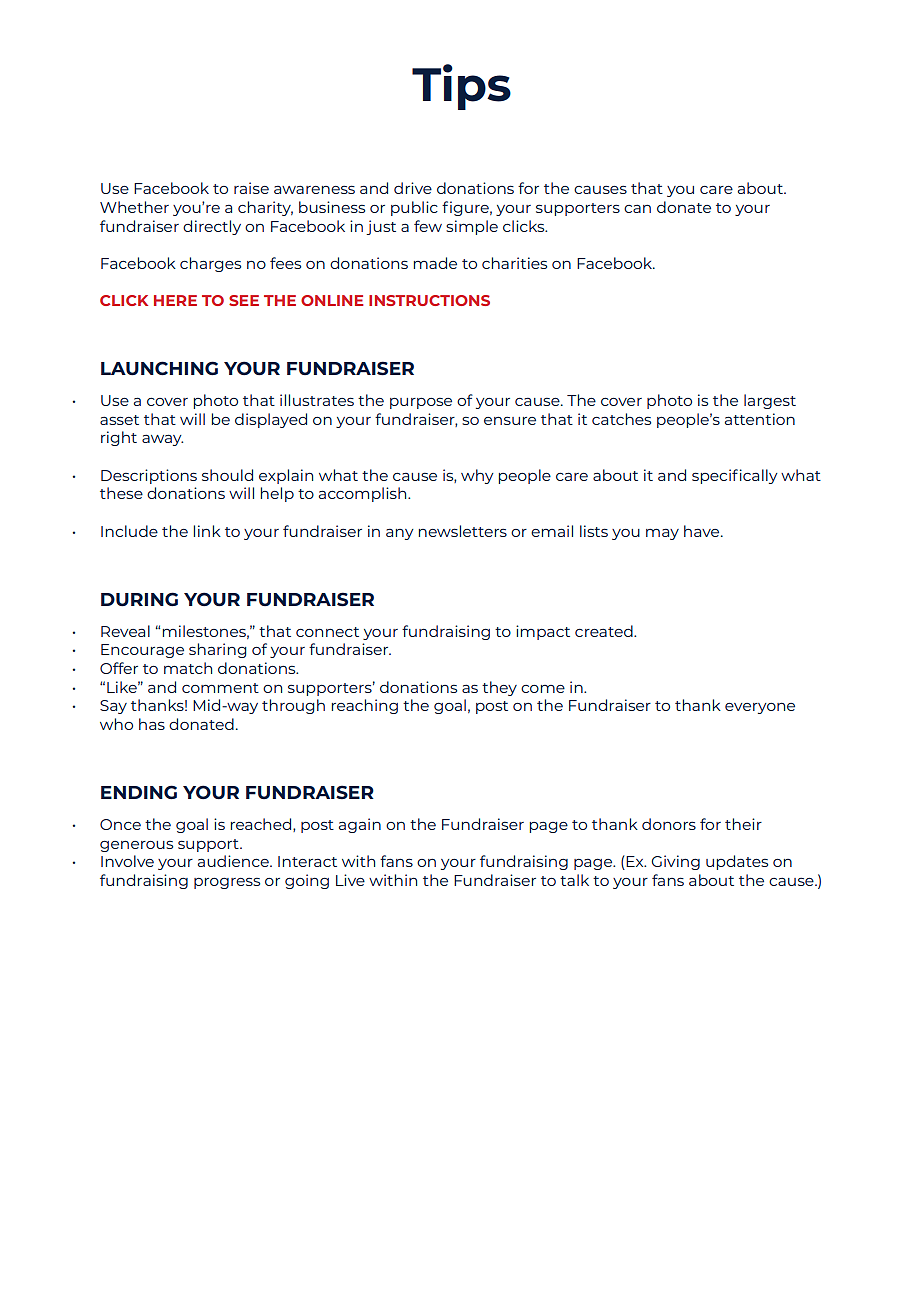  What do you see at coordinates (421, 403) in the image?
I see `purpose` at bounding box center [421, 403].
